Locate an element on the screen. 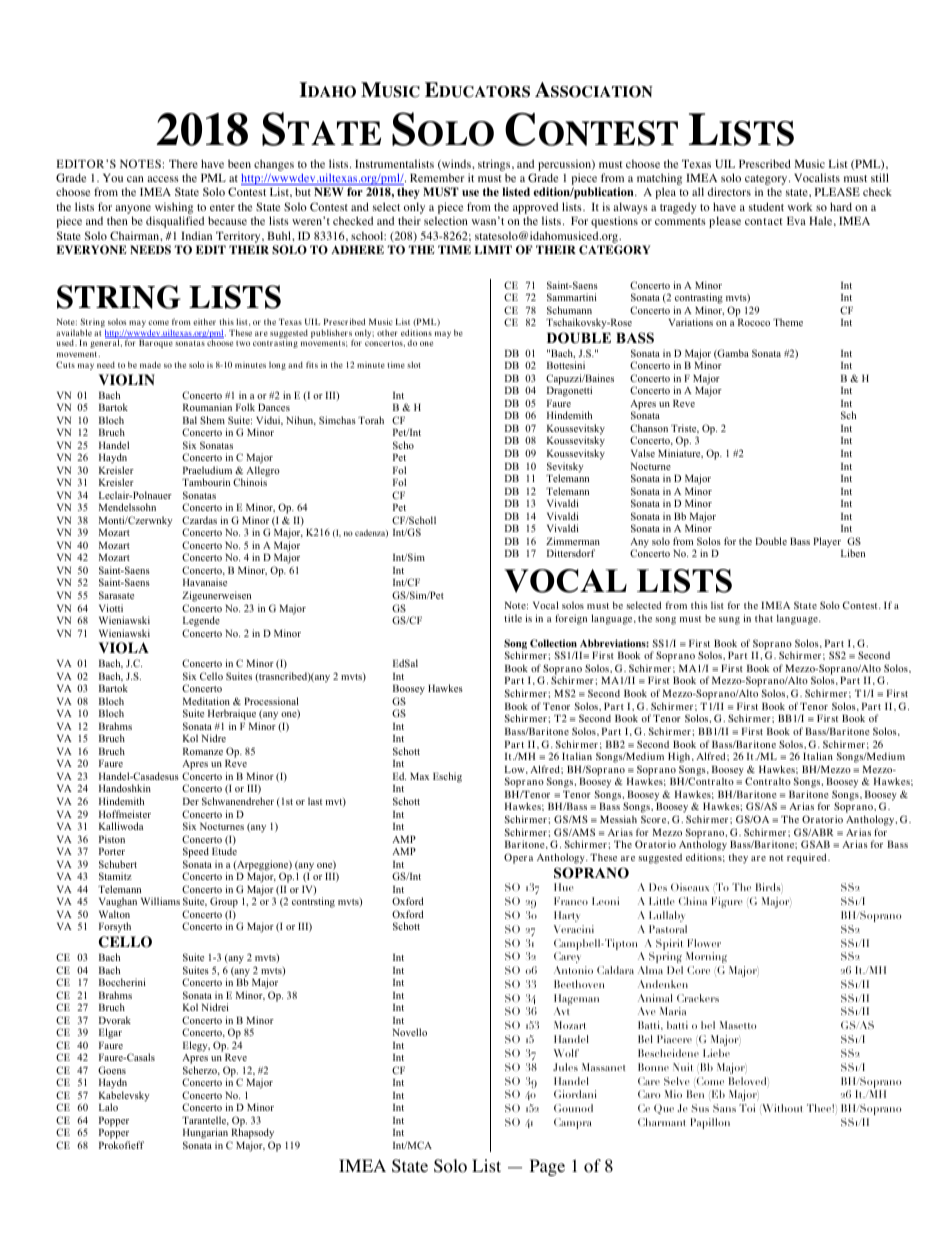 The image size is (952, 1233). title is located at coordinates (513, 618).
